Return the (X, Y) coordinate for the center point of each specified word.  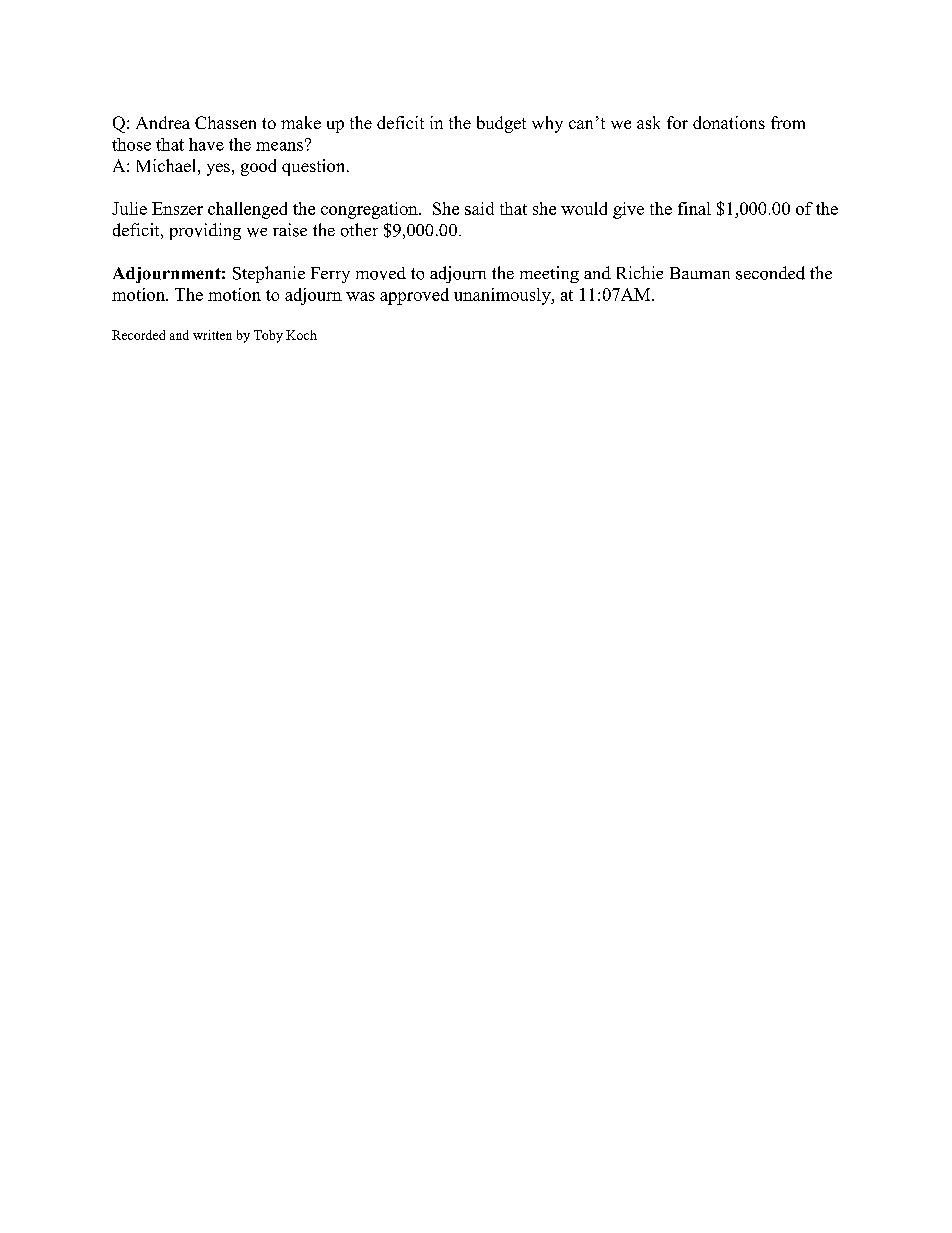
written (212, 335)
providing (205, 231)
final (694, 208)
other (359, 230)
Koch (301, 335)
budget (501, 124)
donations (729, 122)
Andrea (163, 122)
